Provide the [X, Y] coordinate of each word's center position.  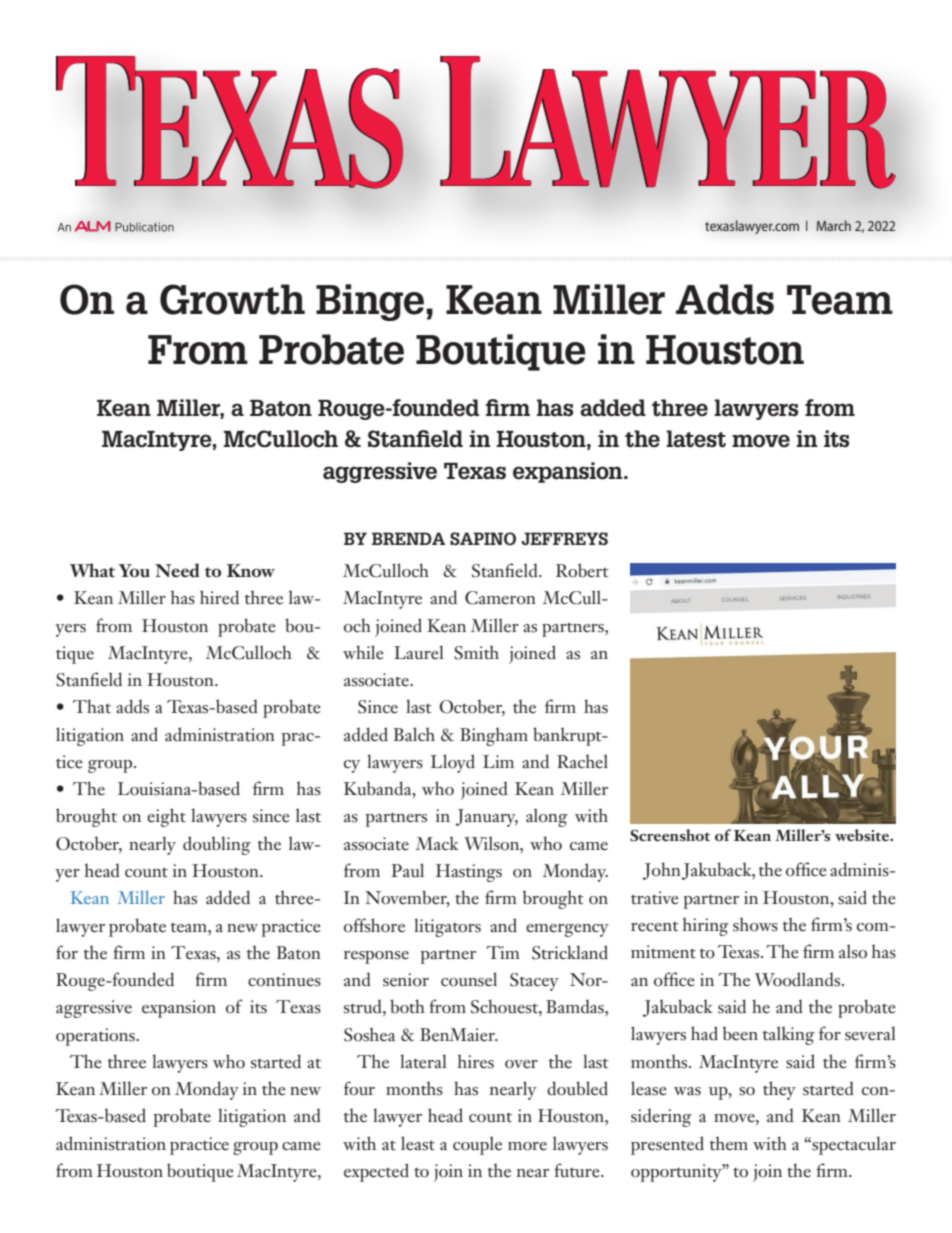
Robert [582, 570]
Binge [370, 302]
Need [177, 570]
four [359, 1088]
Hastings [469, 873]
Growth [232, 299]
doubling [217, 845]
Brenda [408, 538]
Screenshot [670, 835]
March [834, 225]
